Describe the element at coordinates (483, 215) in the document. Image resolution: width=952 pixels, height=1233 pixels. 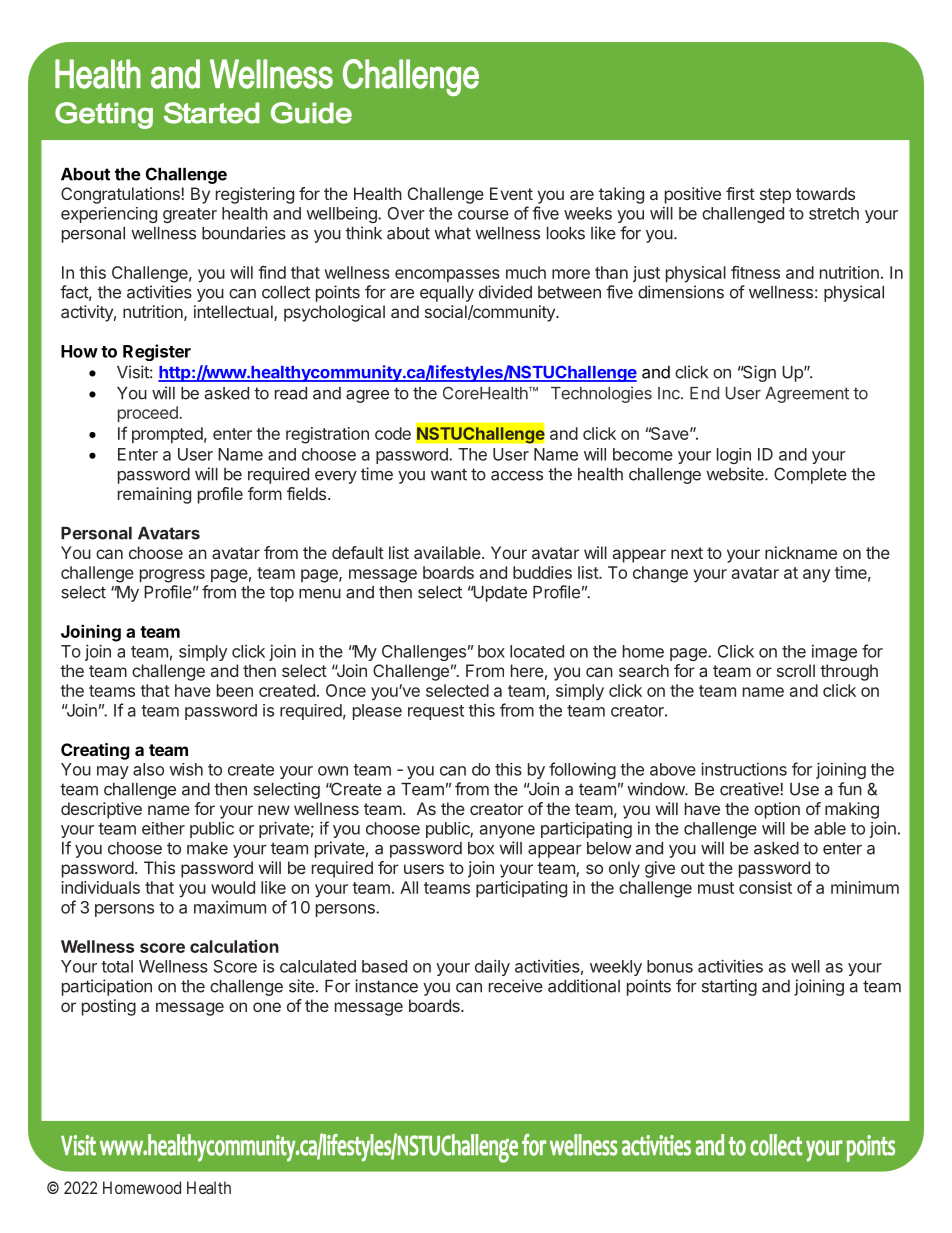
I see `course` at that location.
